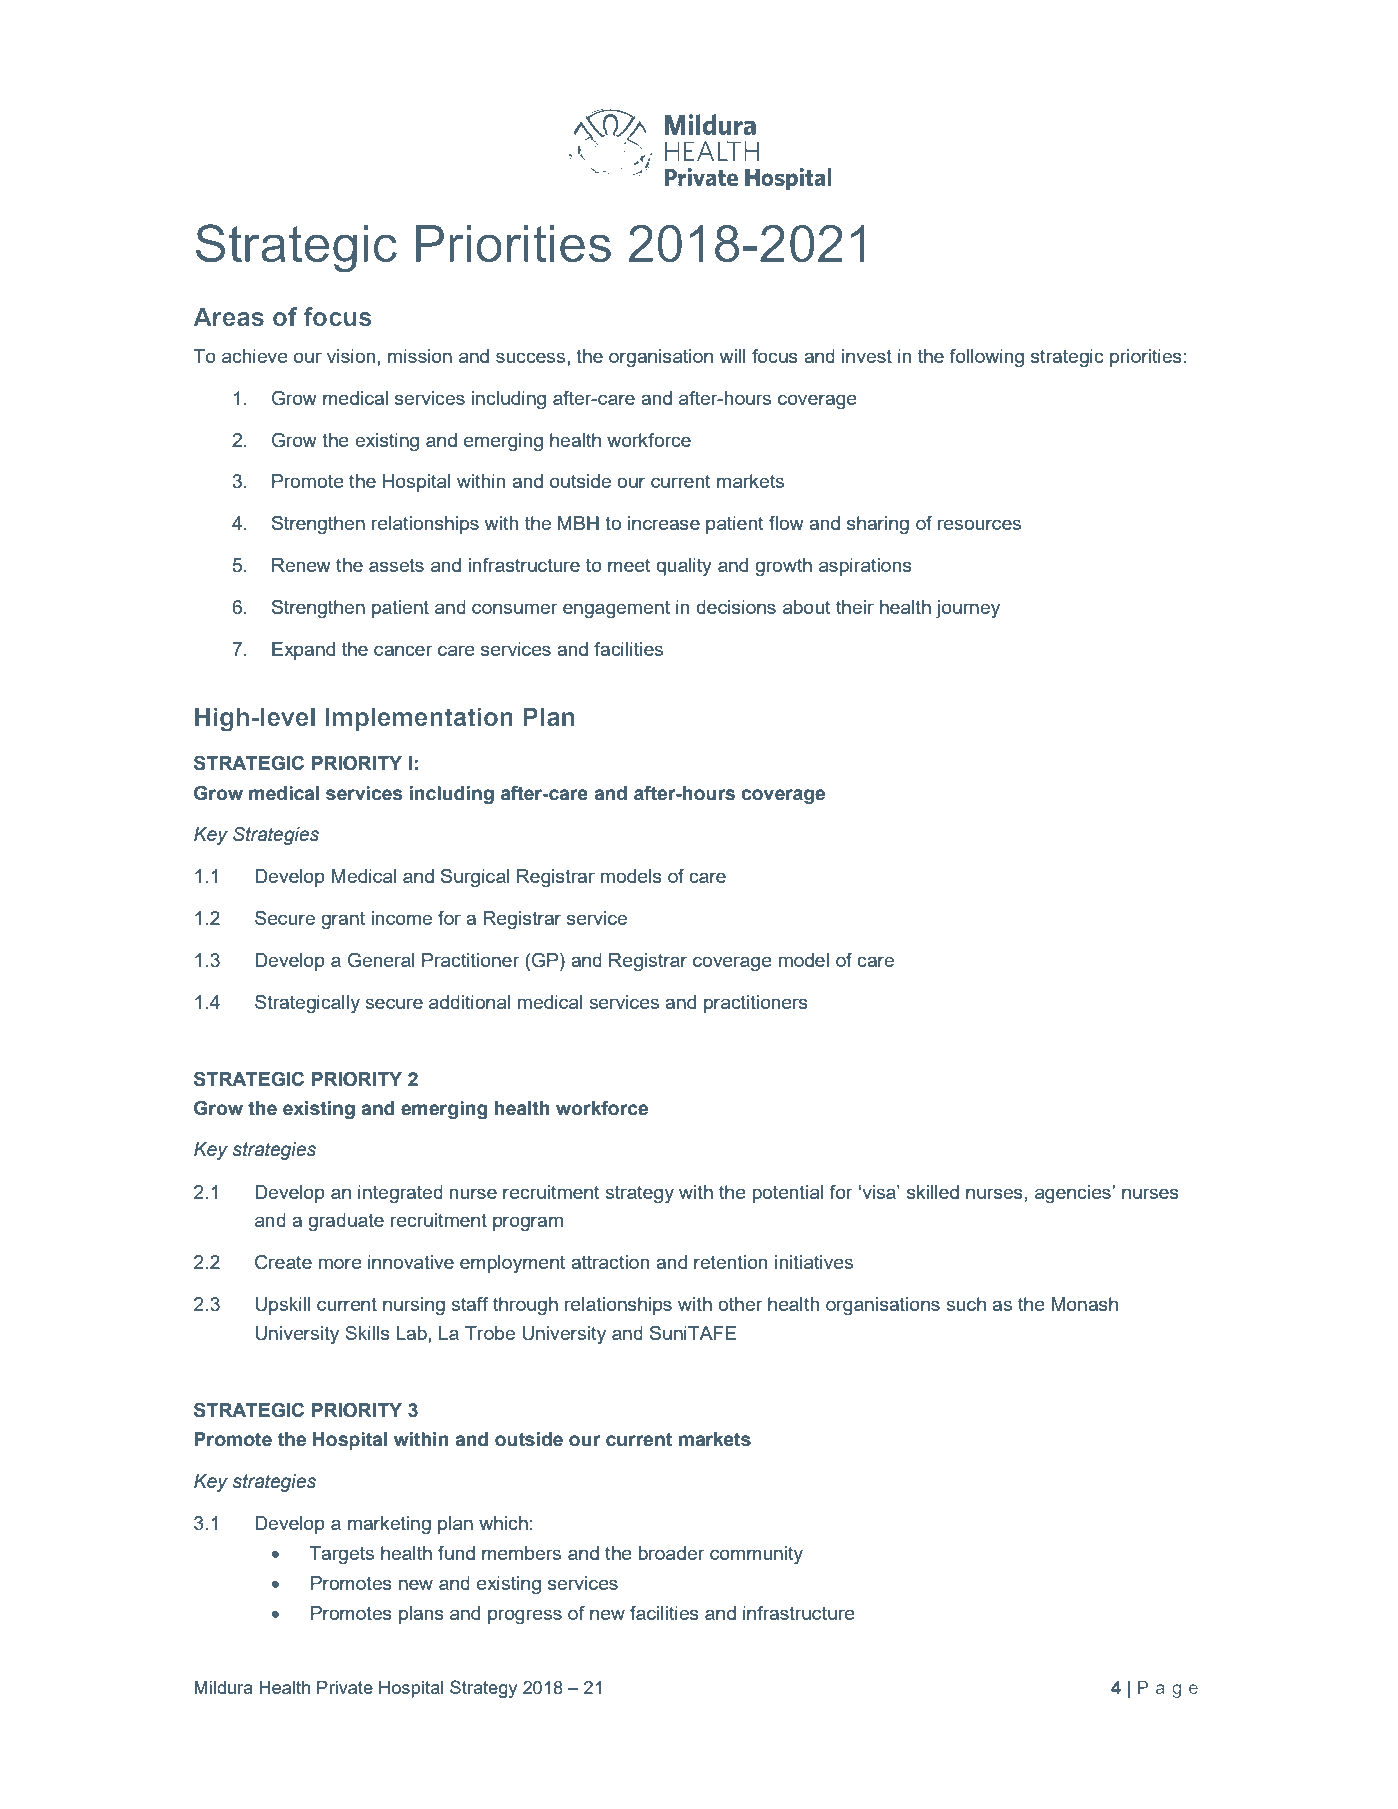 The image size is (1398, 1809). I want to click on will, so click(733, 356).
